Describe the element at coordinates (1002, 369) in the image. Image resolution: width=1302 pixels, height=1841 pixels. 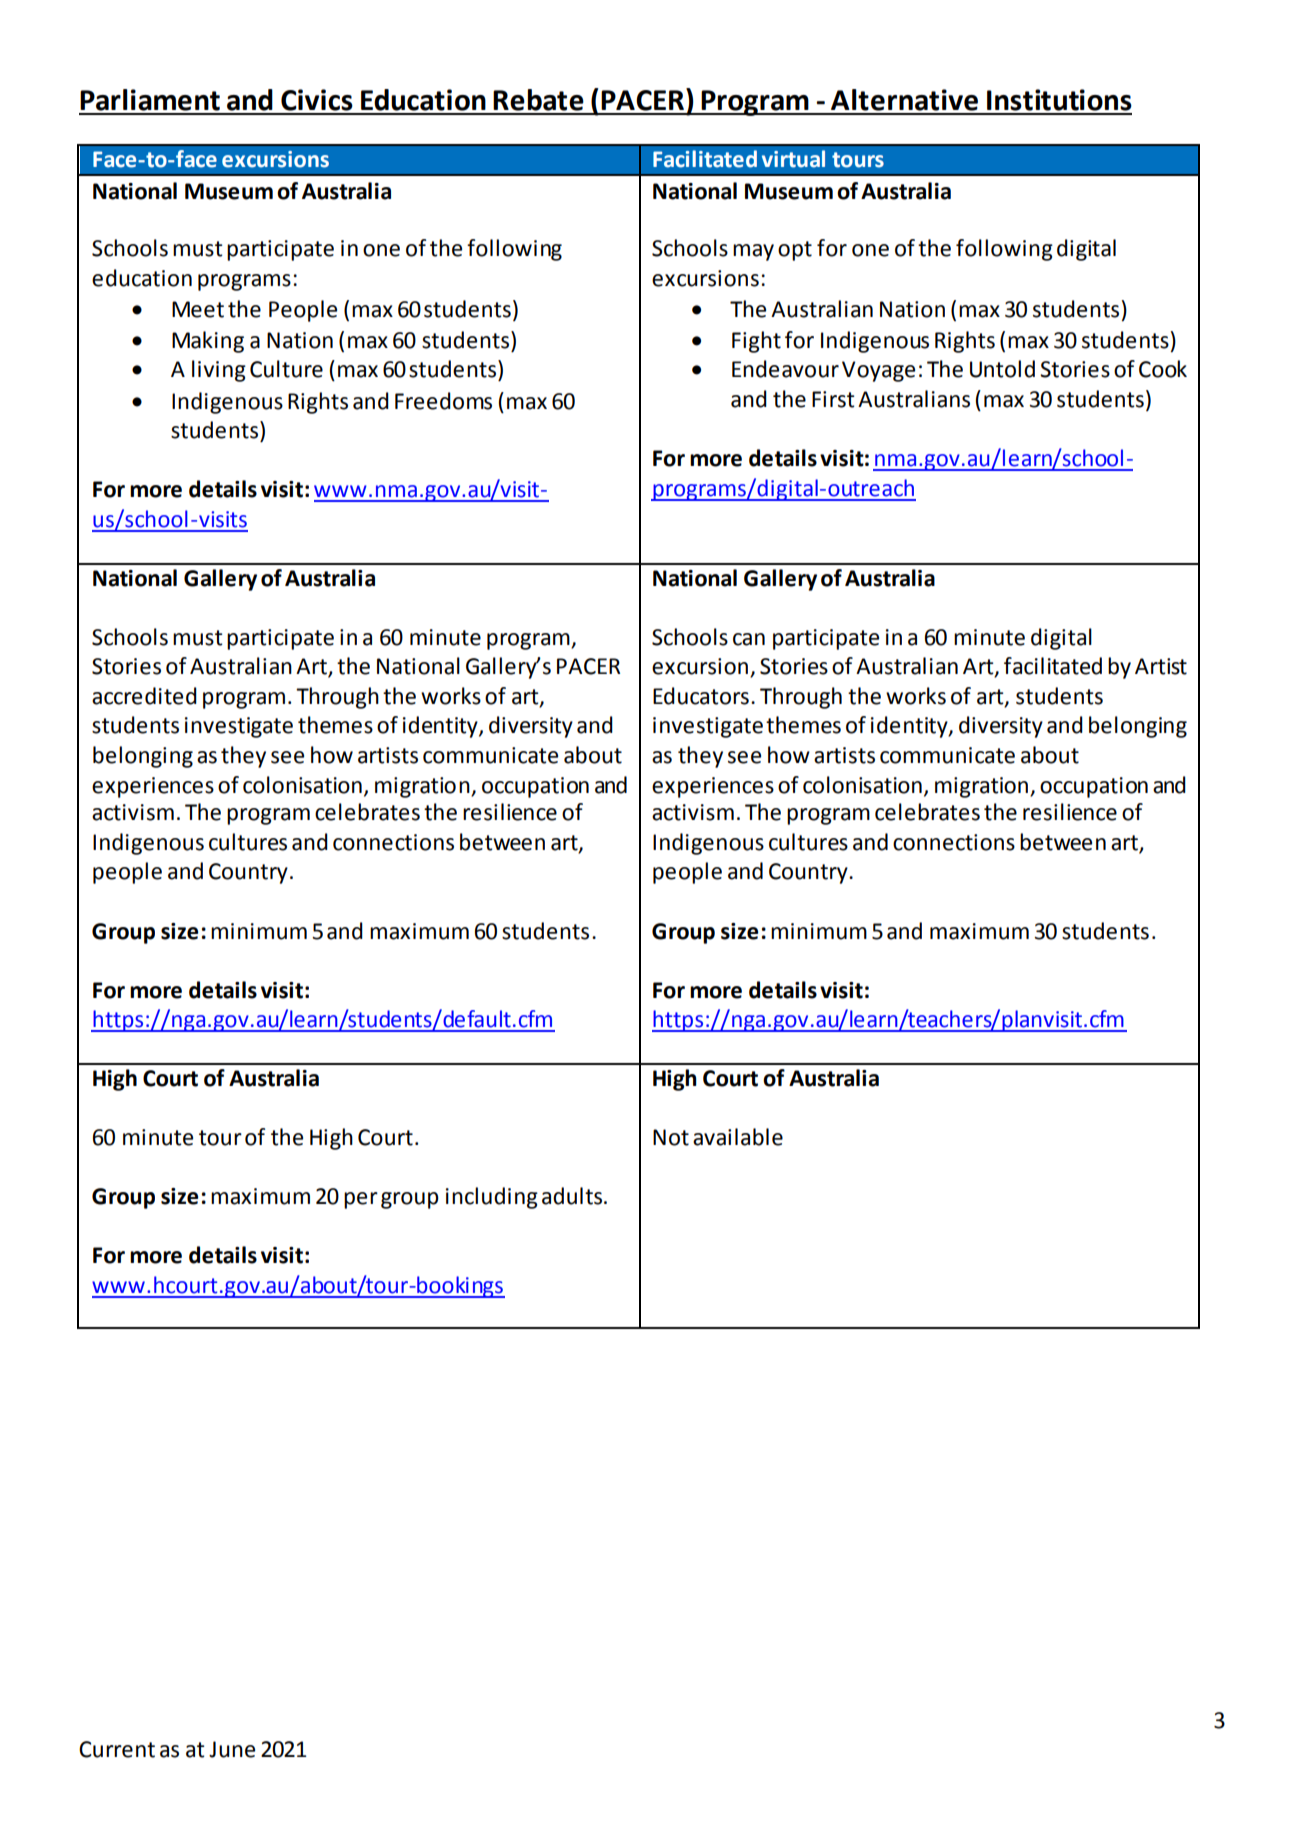
I see `Untold` at that location.
